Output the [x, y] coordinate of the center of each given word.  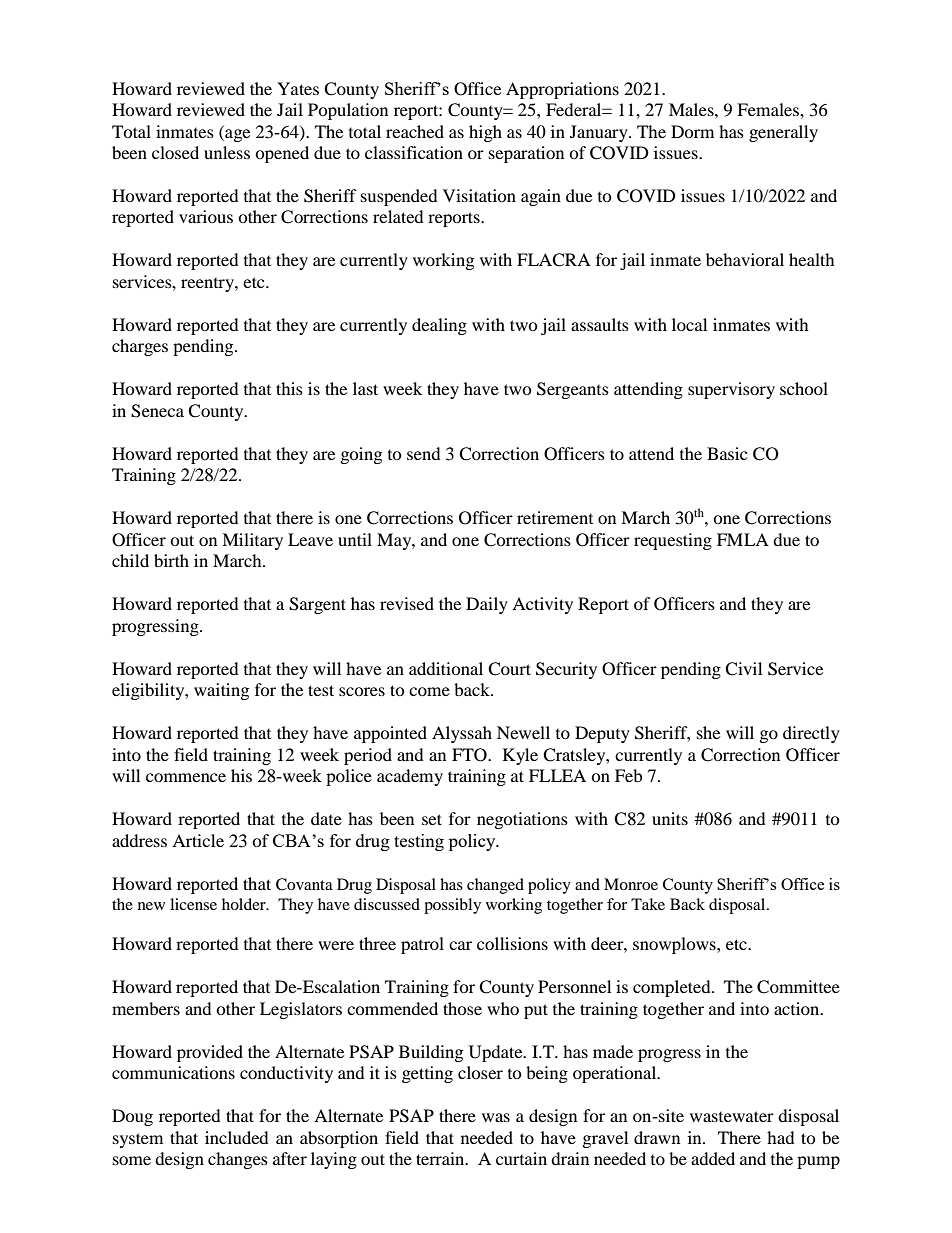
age [236, 134]
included [237, 1137]
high [485, 133]
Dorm [692, 131]
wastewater [732, 1116]
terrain [441, 1158]
